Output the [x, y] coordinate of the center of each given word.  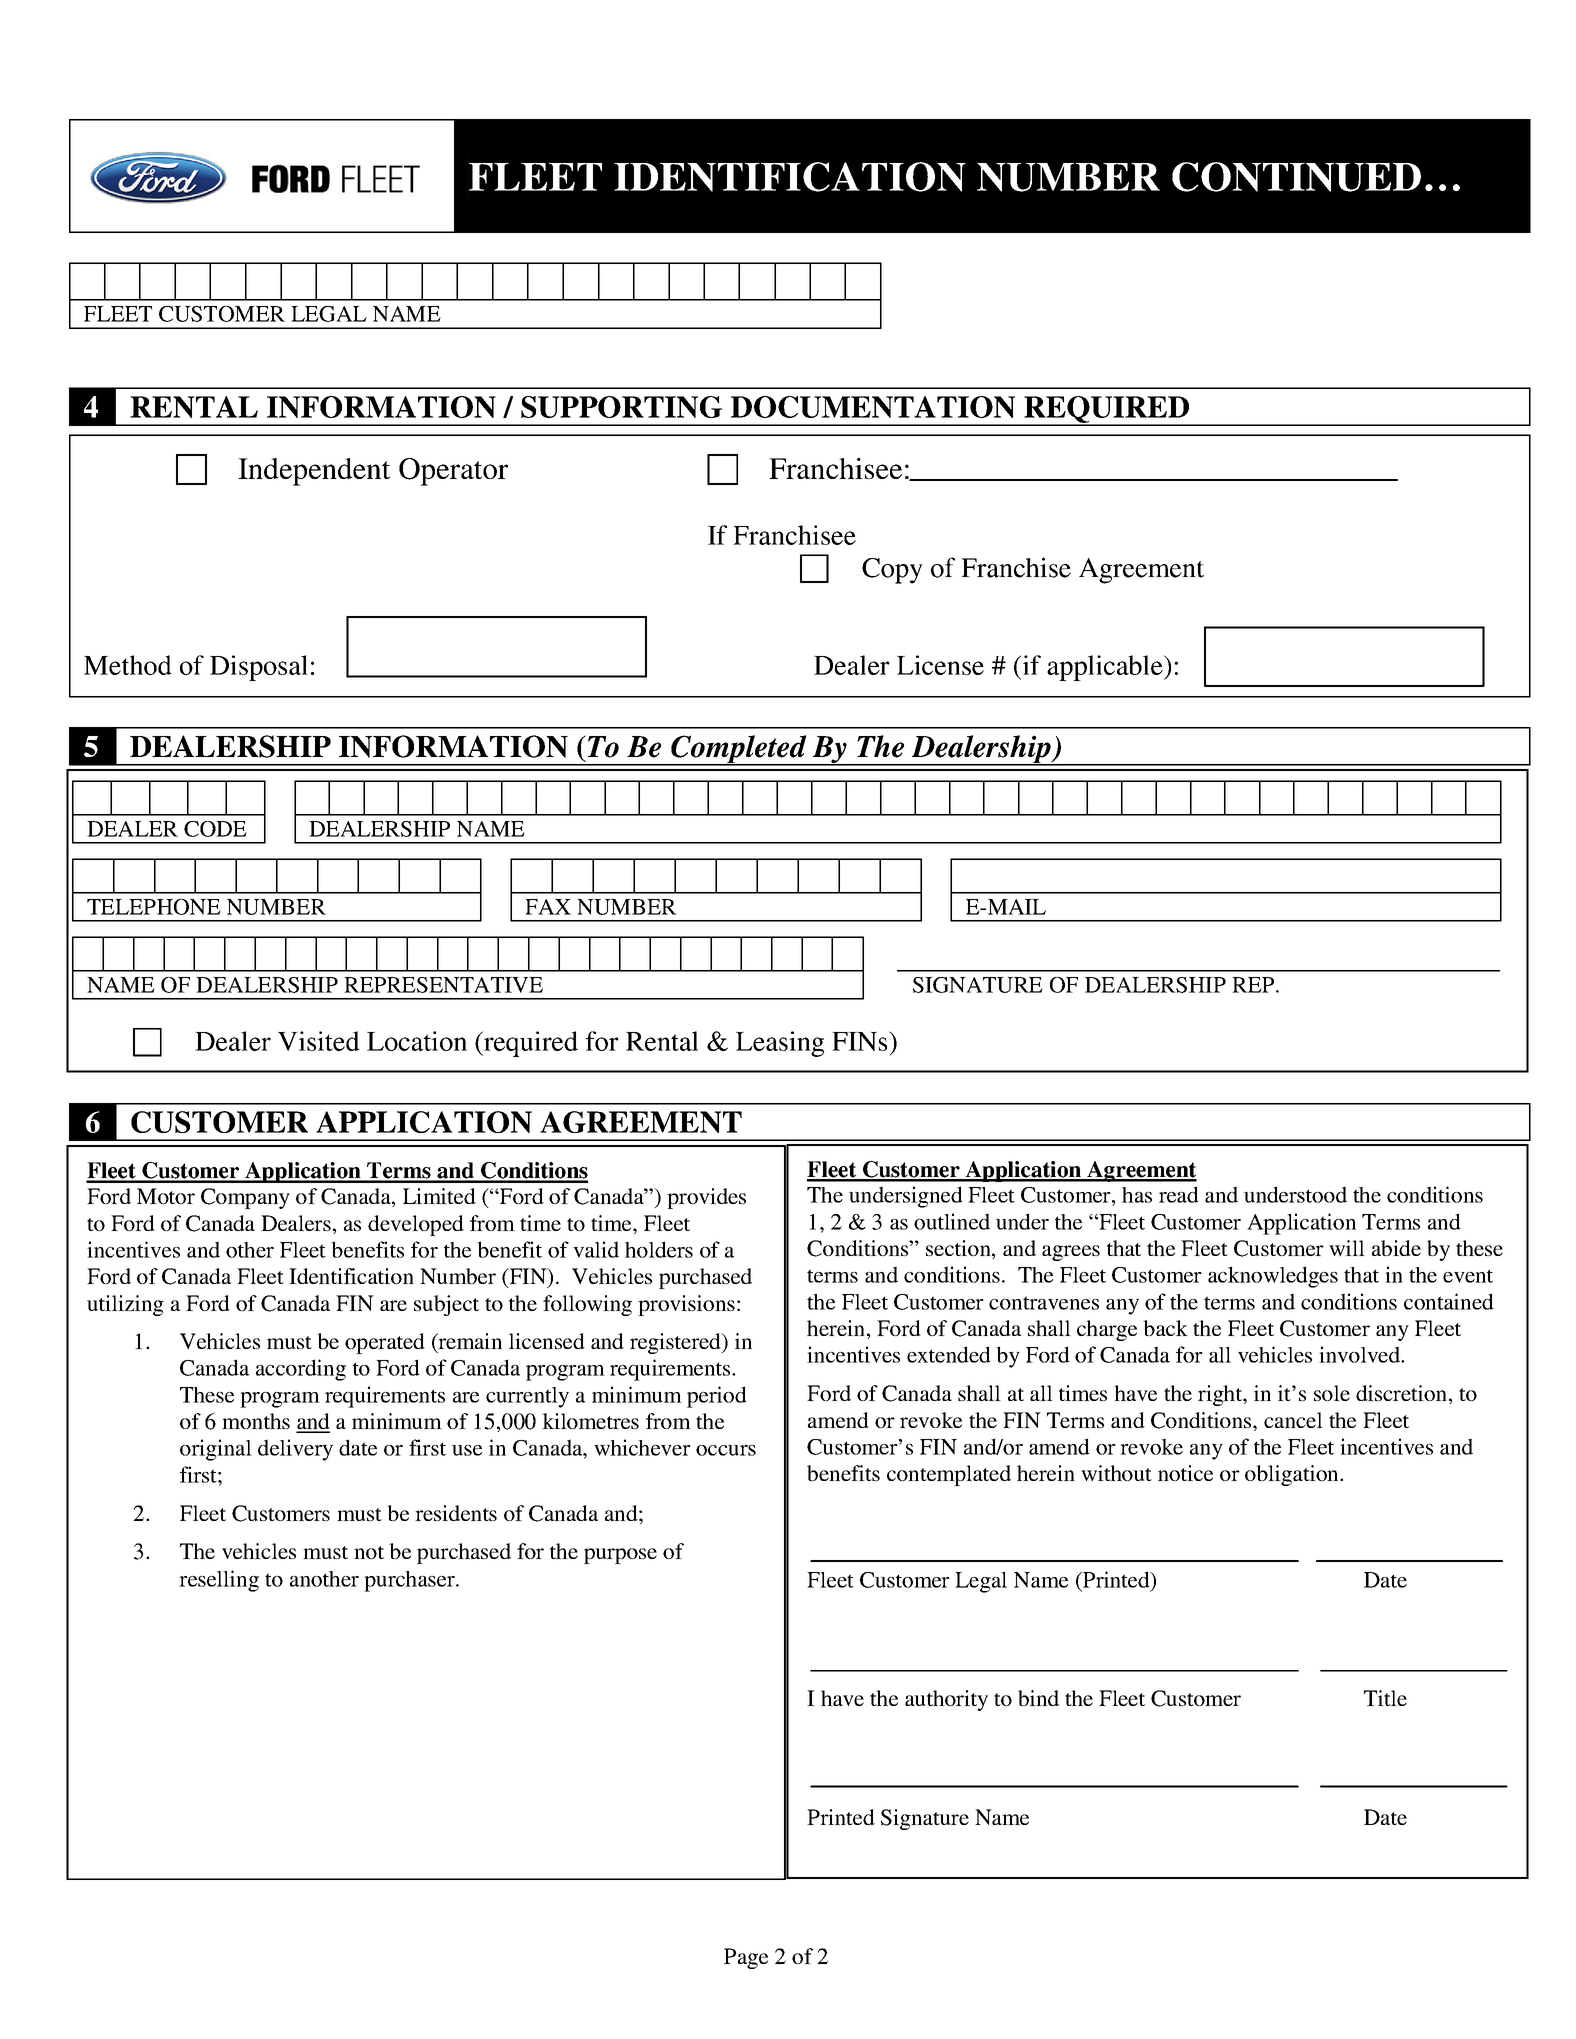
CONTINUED [1296, 177]
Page [746, 1958]
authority [946, 1700]
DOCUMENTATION [873, 407]
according [301, 1370]
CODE [215, 829]
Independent [314, 472]
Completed [739, 750]
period [717, 1397]
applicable [1106, 668]
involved [1360, 1354]
